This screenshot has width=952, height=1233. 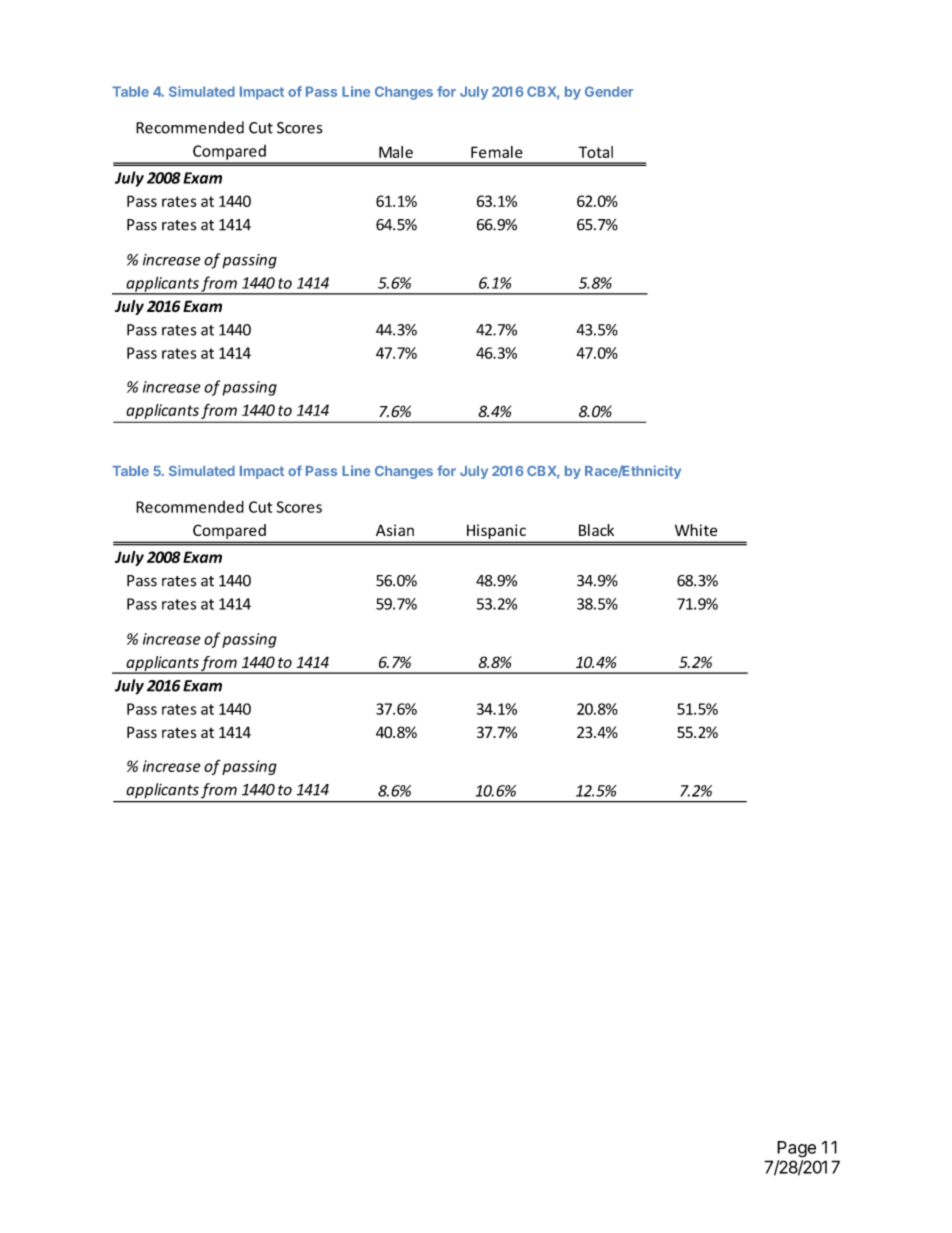 What do you see at coordinates (796, 1149) in the screenshot?
I see `Page` at bounding box center [796, 1149].
